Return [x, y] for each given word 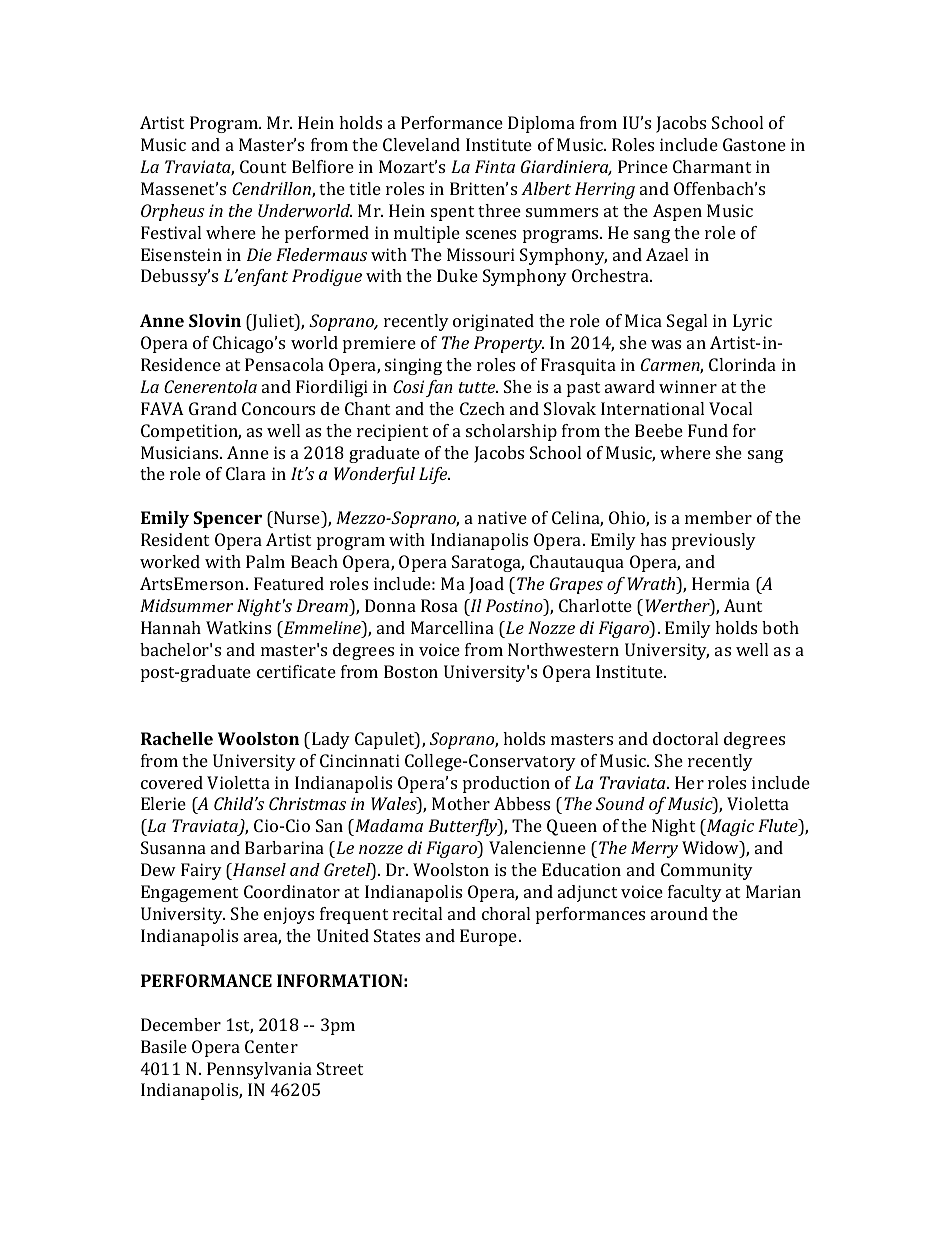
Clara [246, 473]
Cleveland [421, 144]
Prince [643, 166]
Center [271, 1046]
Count [263, 166]
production [506, 784]
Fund [708, 430]
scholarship [511, 432]
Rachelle [177, 738]
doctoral [685, 738]
